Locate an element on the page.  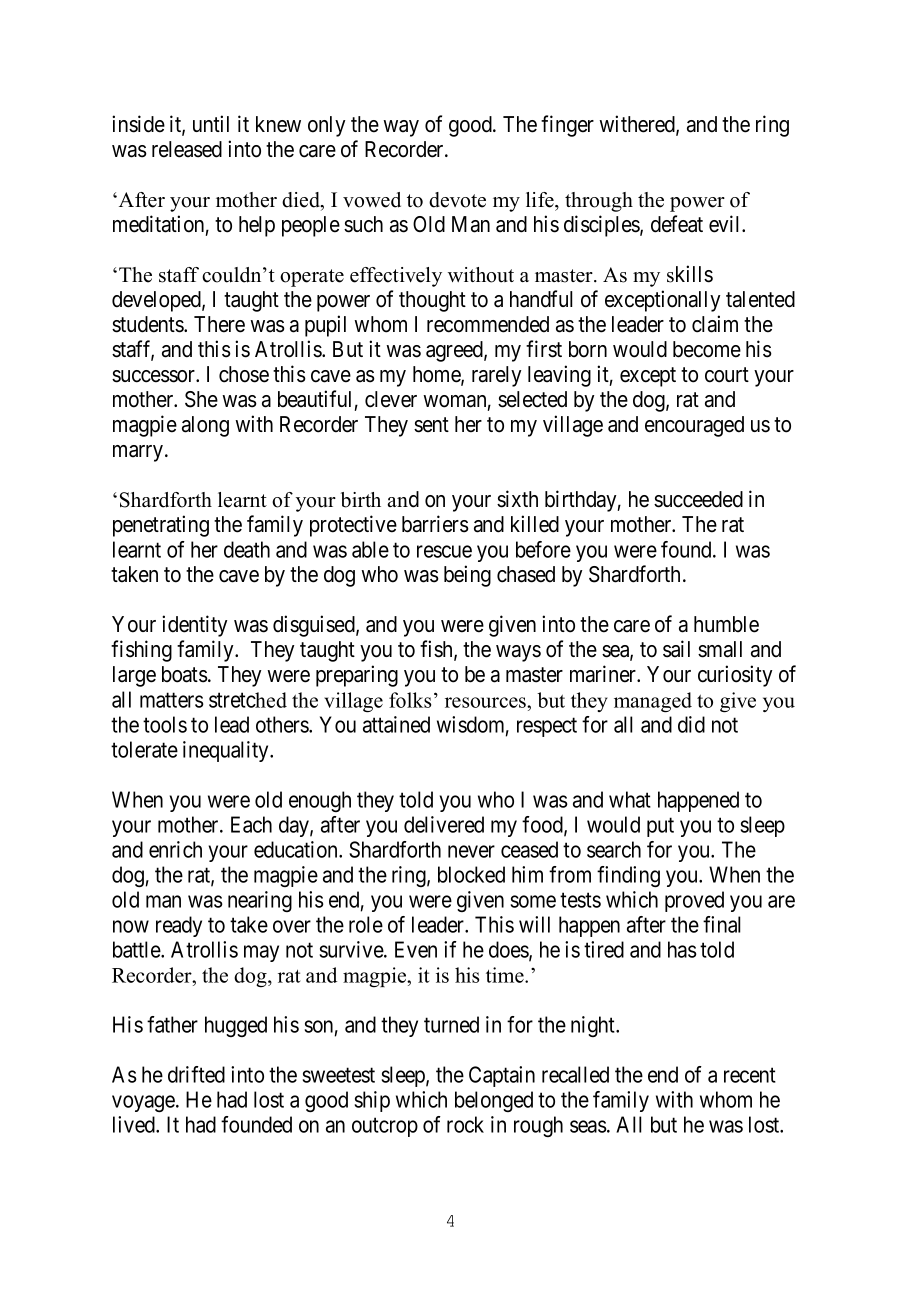
defeat is located at coordinates (677, 224).
